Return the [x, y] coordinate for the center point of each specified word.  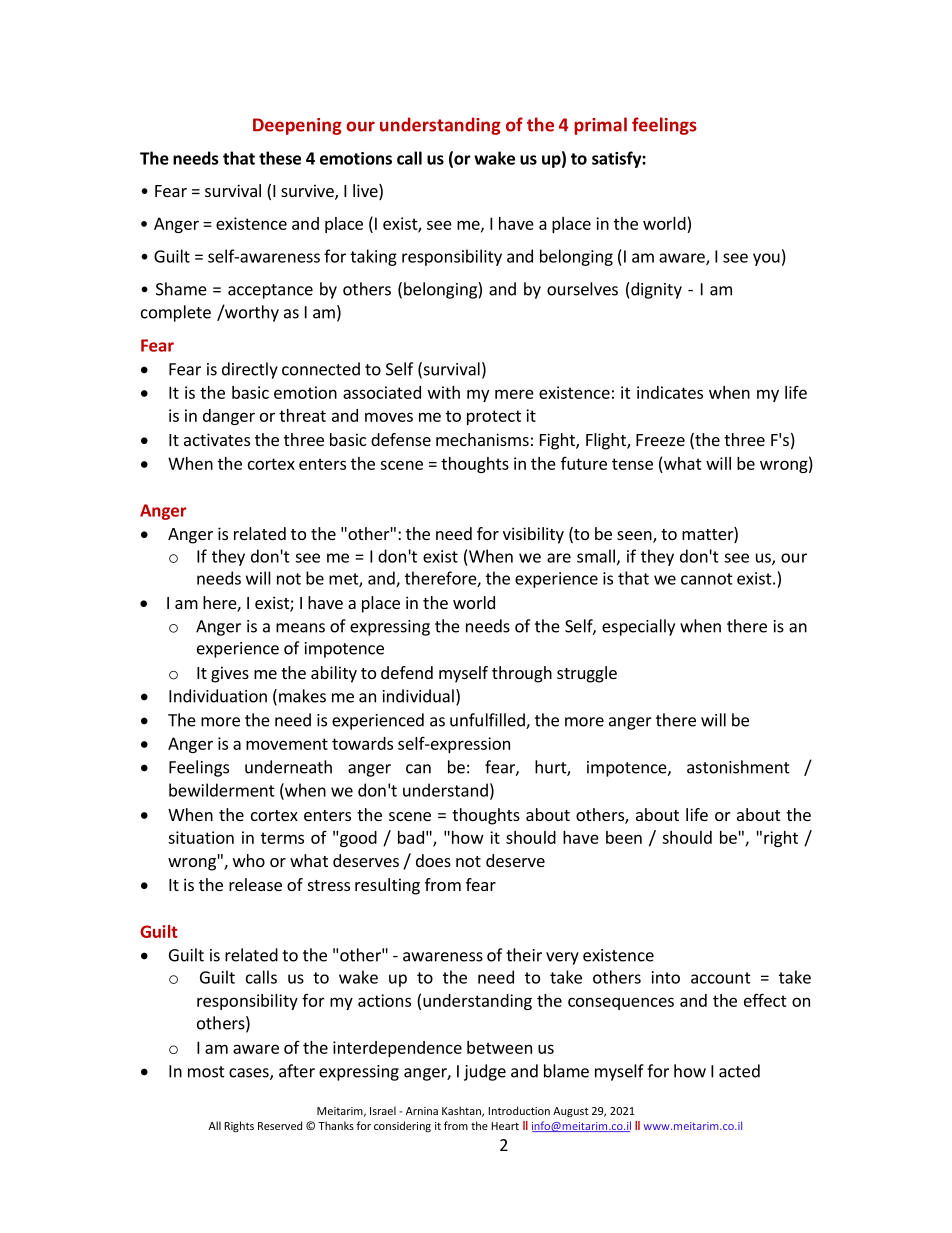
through [522, 674]
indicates [670, 392]
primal [600, 126]
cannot [707, 579]
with [444, 392]
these [280, 158]
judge [485, 1072]
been [624, 837]
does [433, 860]
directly [250, 370]
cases [250, 1074]
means [300, 628]
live [366, 192]
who [249, 860]
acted [739, 1071]
